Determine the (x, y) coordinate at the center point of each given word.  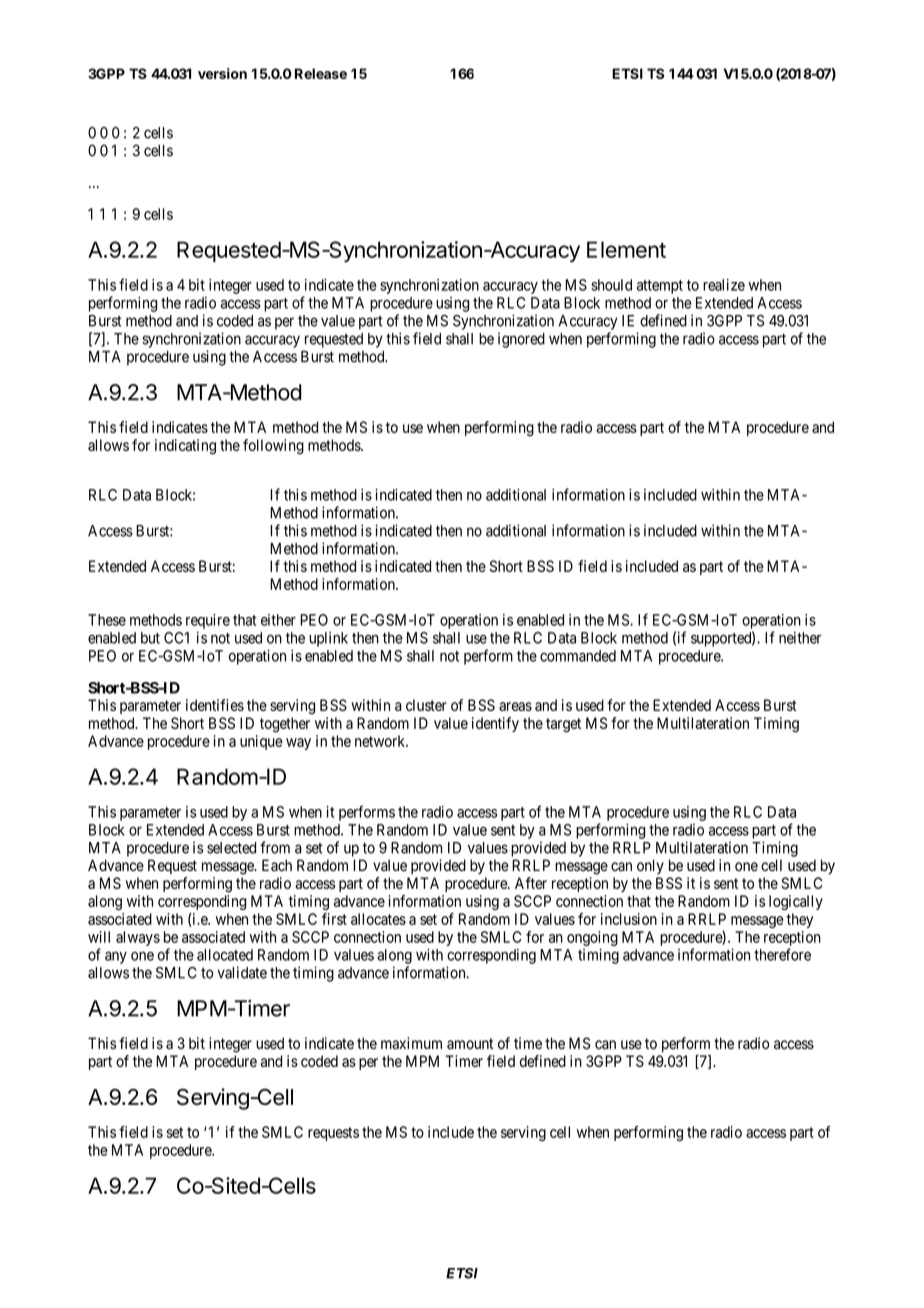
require (208, 621)
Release (321, 73)
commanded (578, 656)
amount (470, 1043)
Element (626, 249)
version (222, 73)
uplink (328, 639)
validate (242, 972)
